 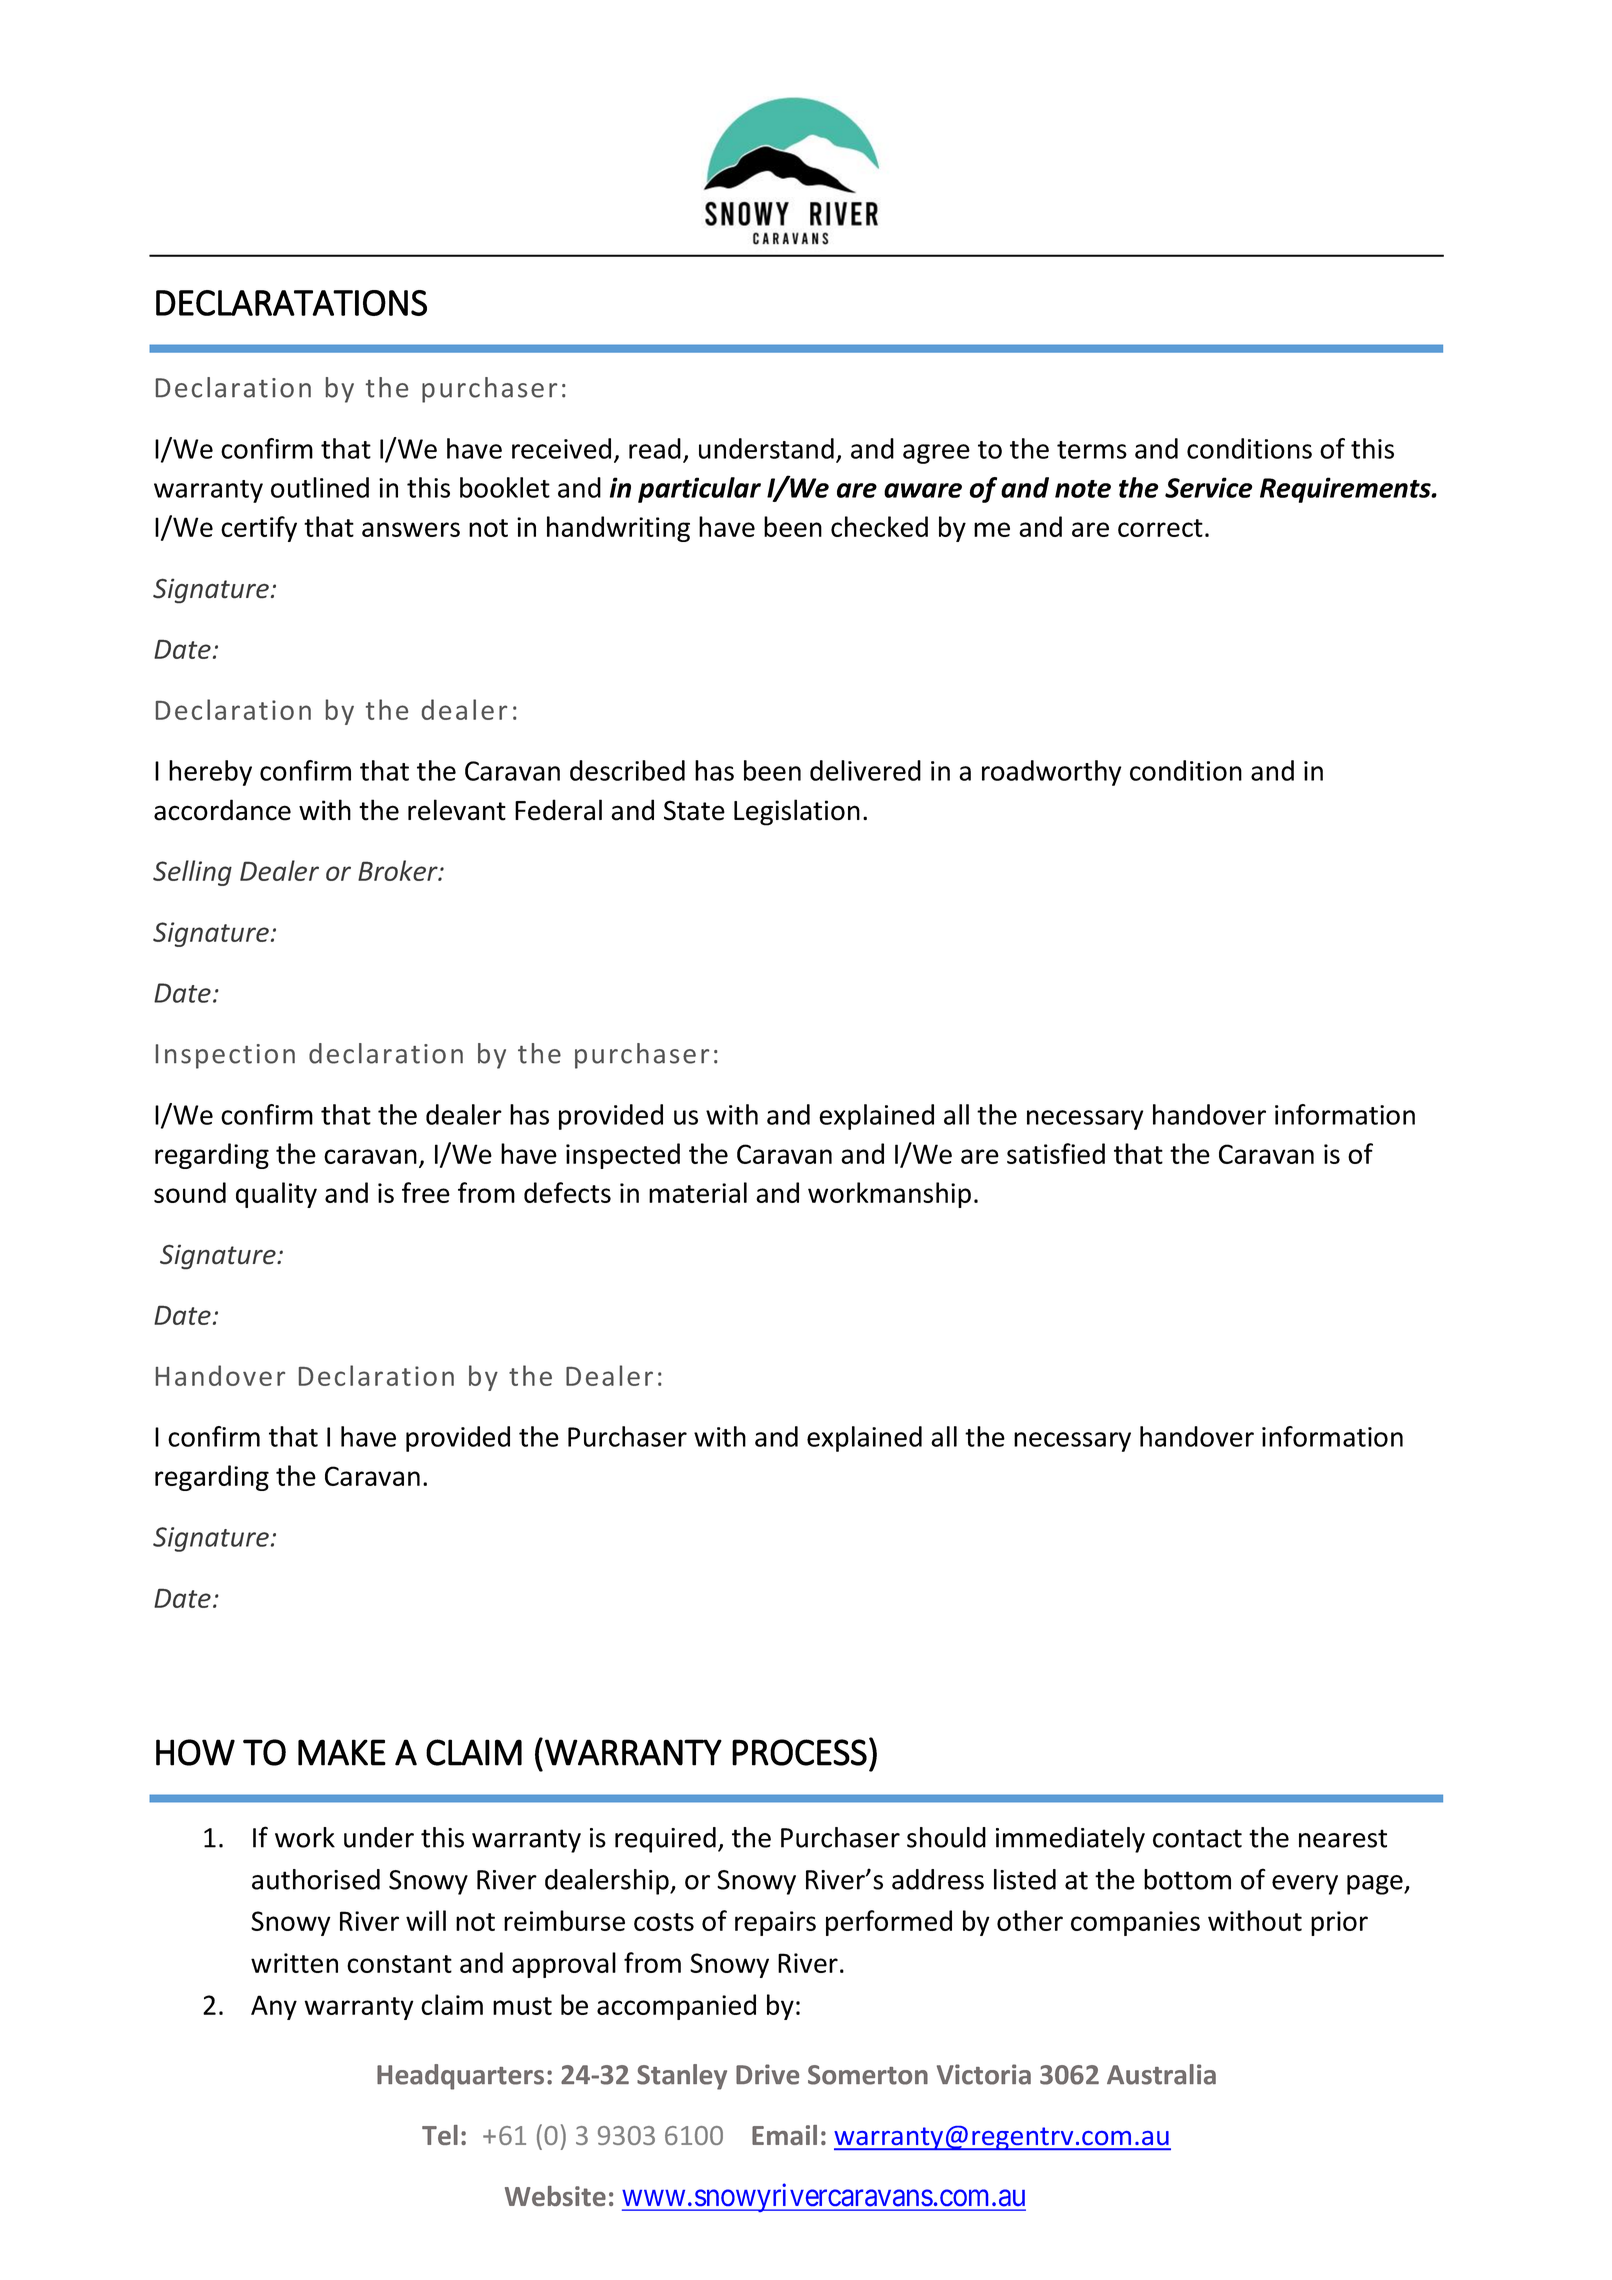 I want to click on contact, so click(x=1197, y=1838).
